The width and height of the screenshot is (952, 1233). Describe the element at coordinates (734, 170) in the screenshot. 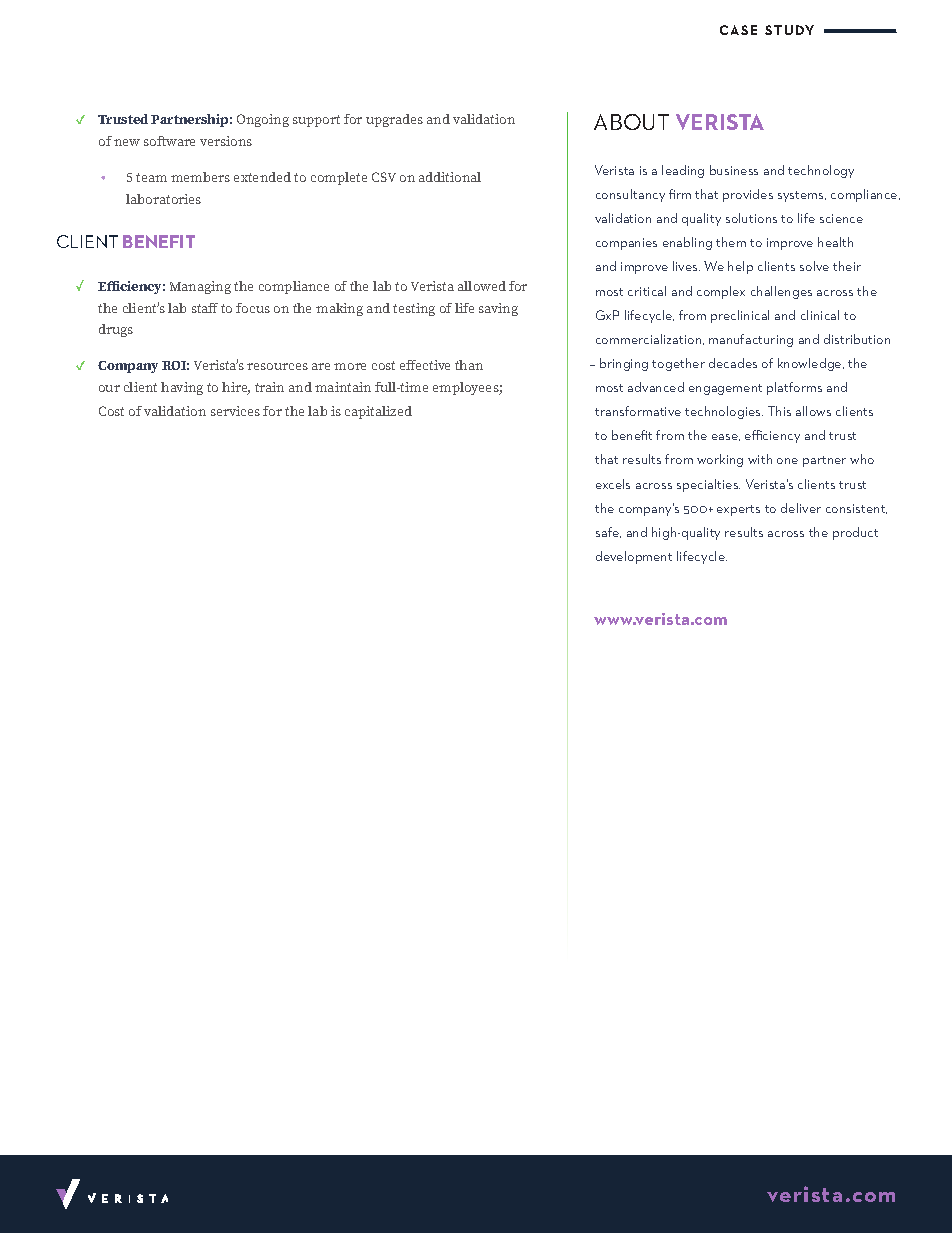

I see `business` at that location.
